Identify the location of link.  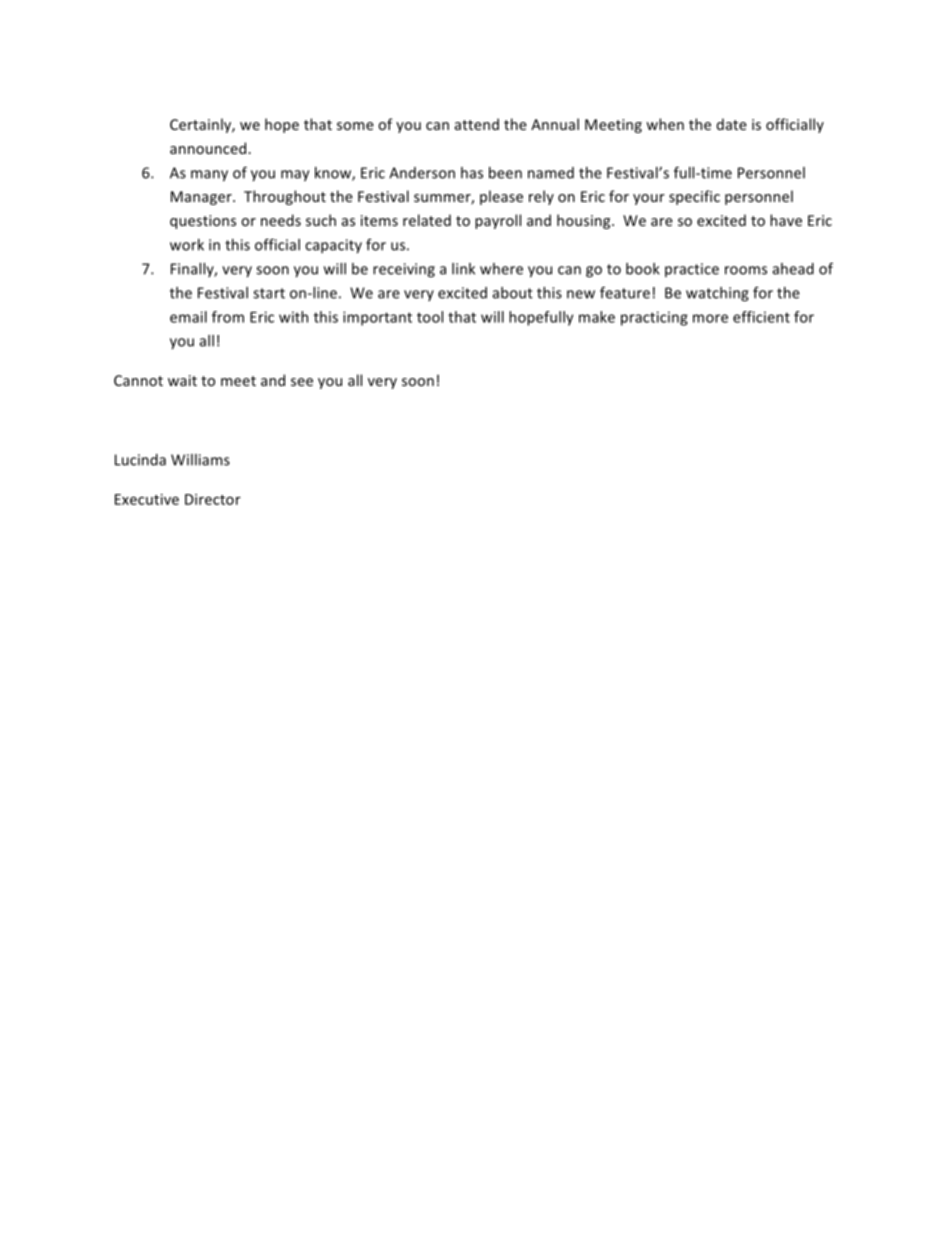
(463, 269).
